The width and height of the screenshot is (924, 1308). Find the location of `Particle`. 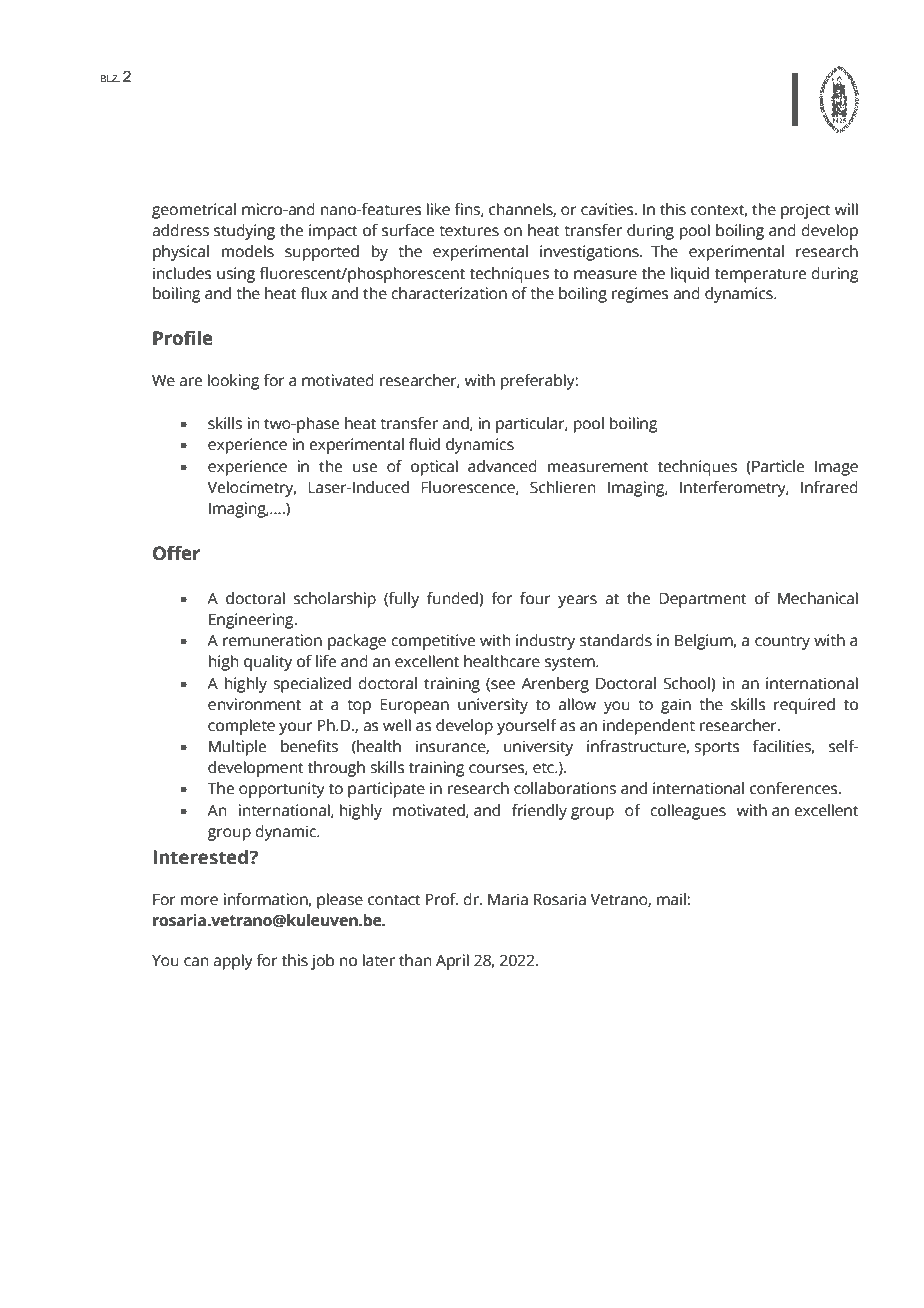

Particle is located at coordinates (778, 466).
